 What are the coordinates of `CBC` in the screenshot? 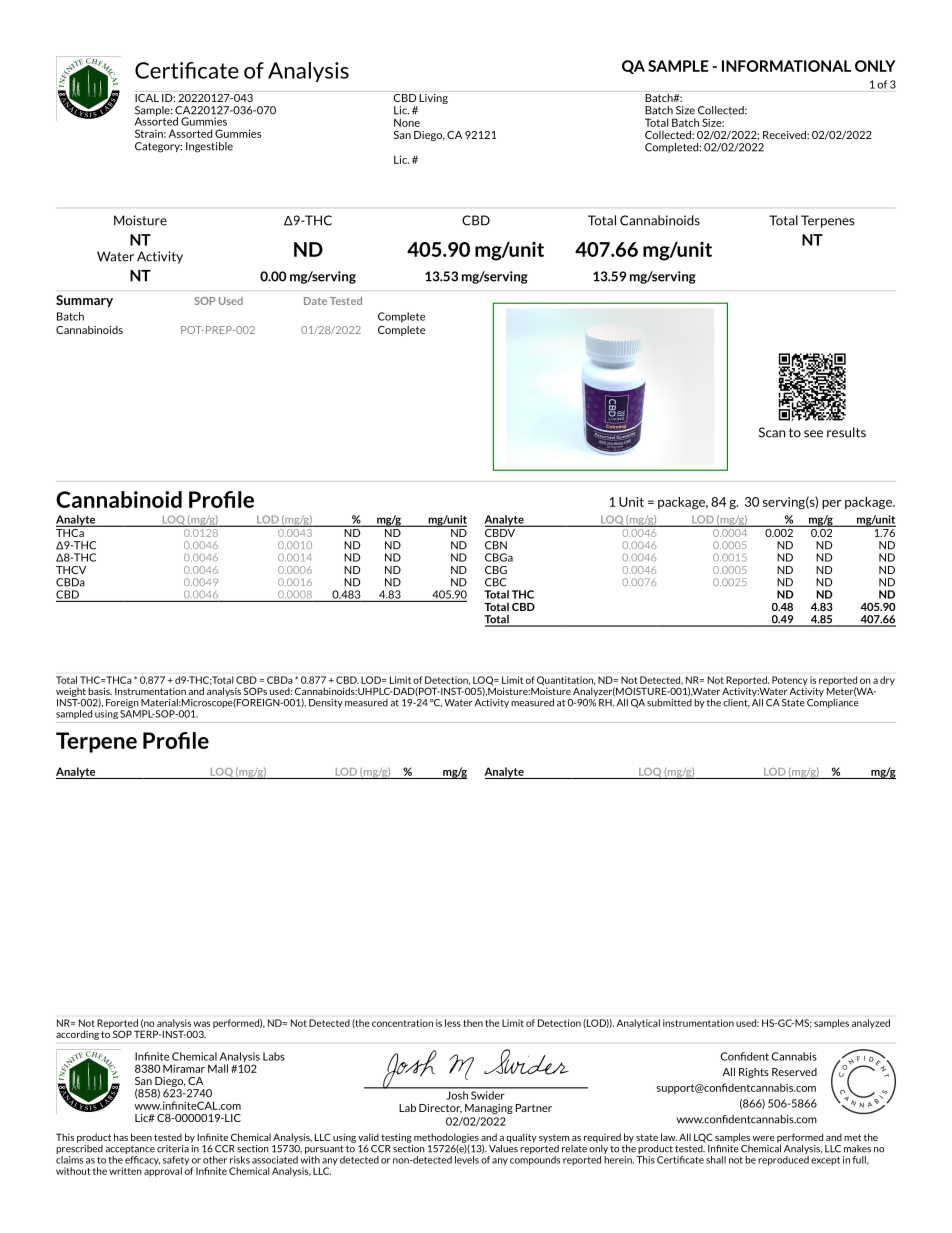 It's located at (496, 582).
